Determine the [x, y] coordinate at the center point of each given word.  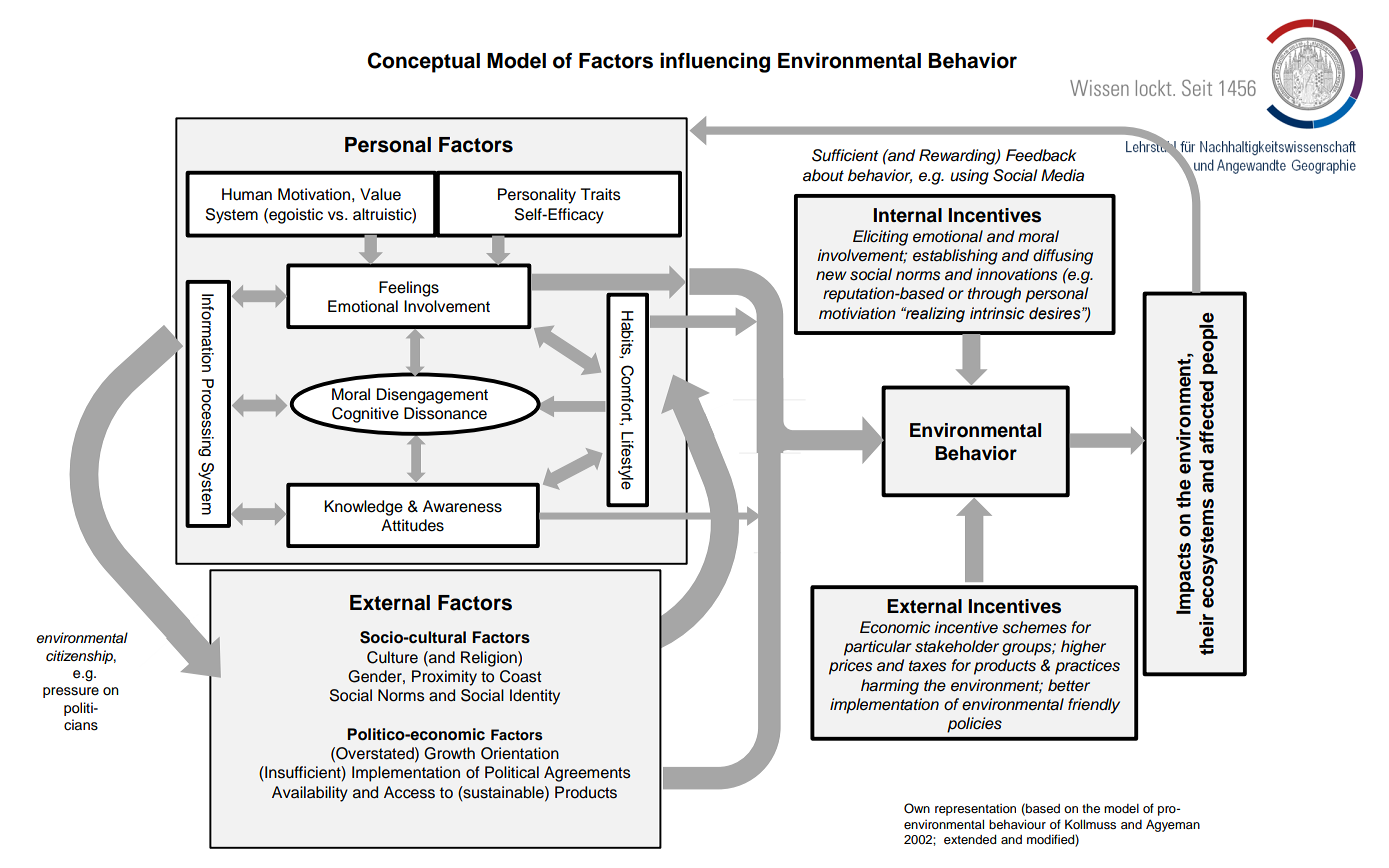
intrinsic [997, 313]
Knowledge [363, 508]
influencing [715, 62]
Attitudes [412, 525]
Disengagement [432, 396]
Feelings [409, 289]
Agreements [587, 774]
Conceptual [424, 62]
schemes [1034, 627]
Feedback [1041, 155]
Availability [310, 794]
